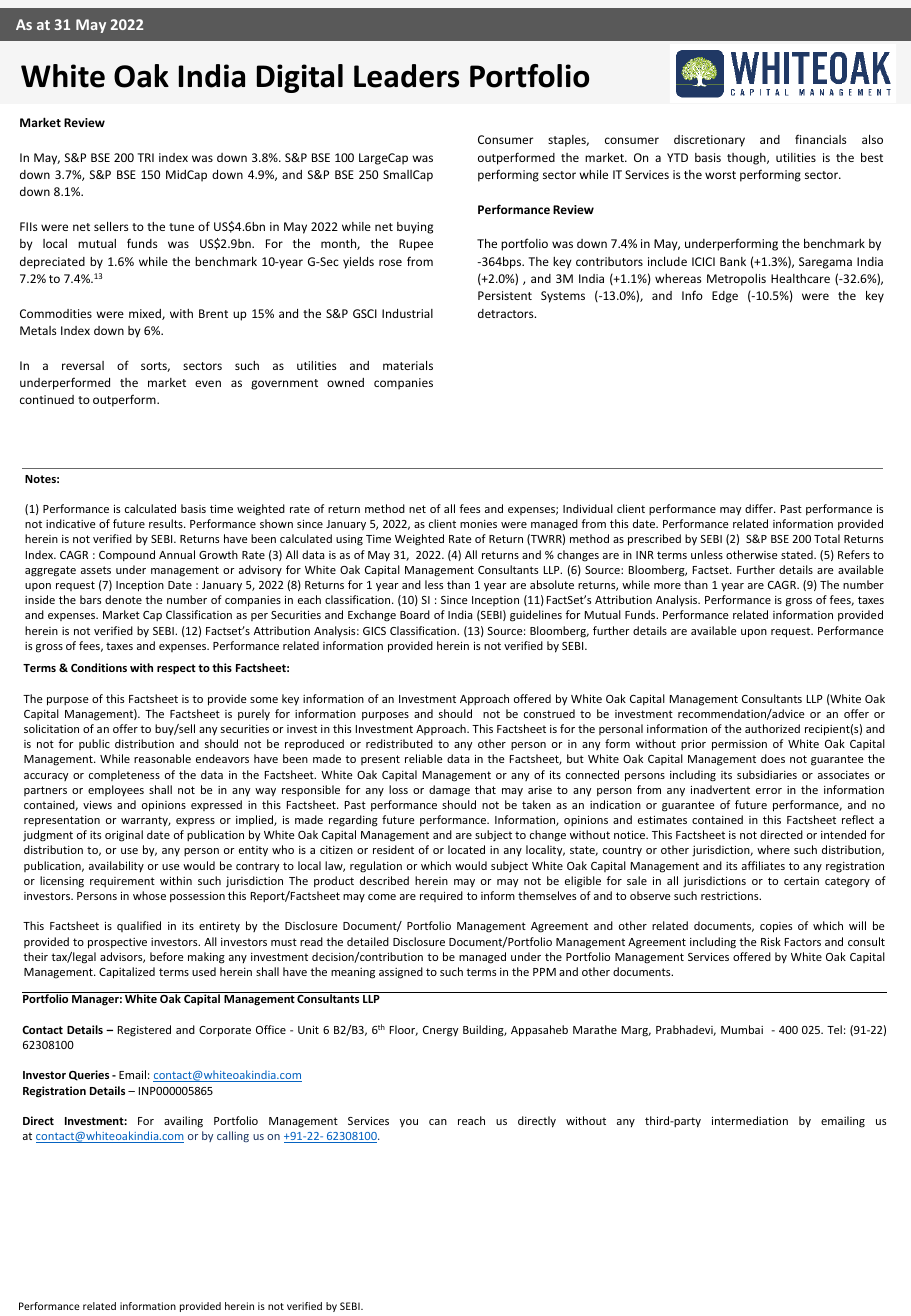 This page has width=911, height=1316. What do you see at coordinates (406, 76) in the page?
I see `Leaders` at bounding box center [406, 76].
